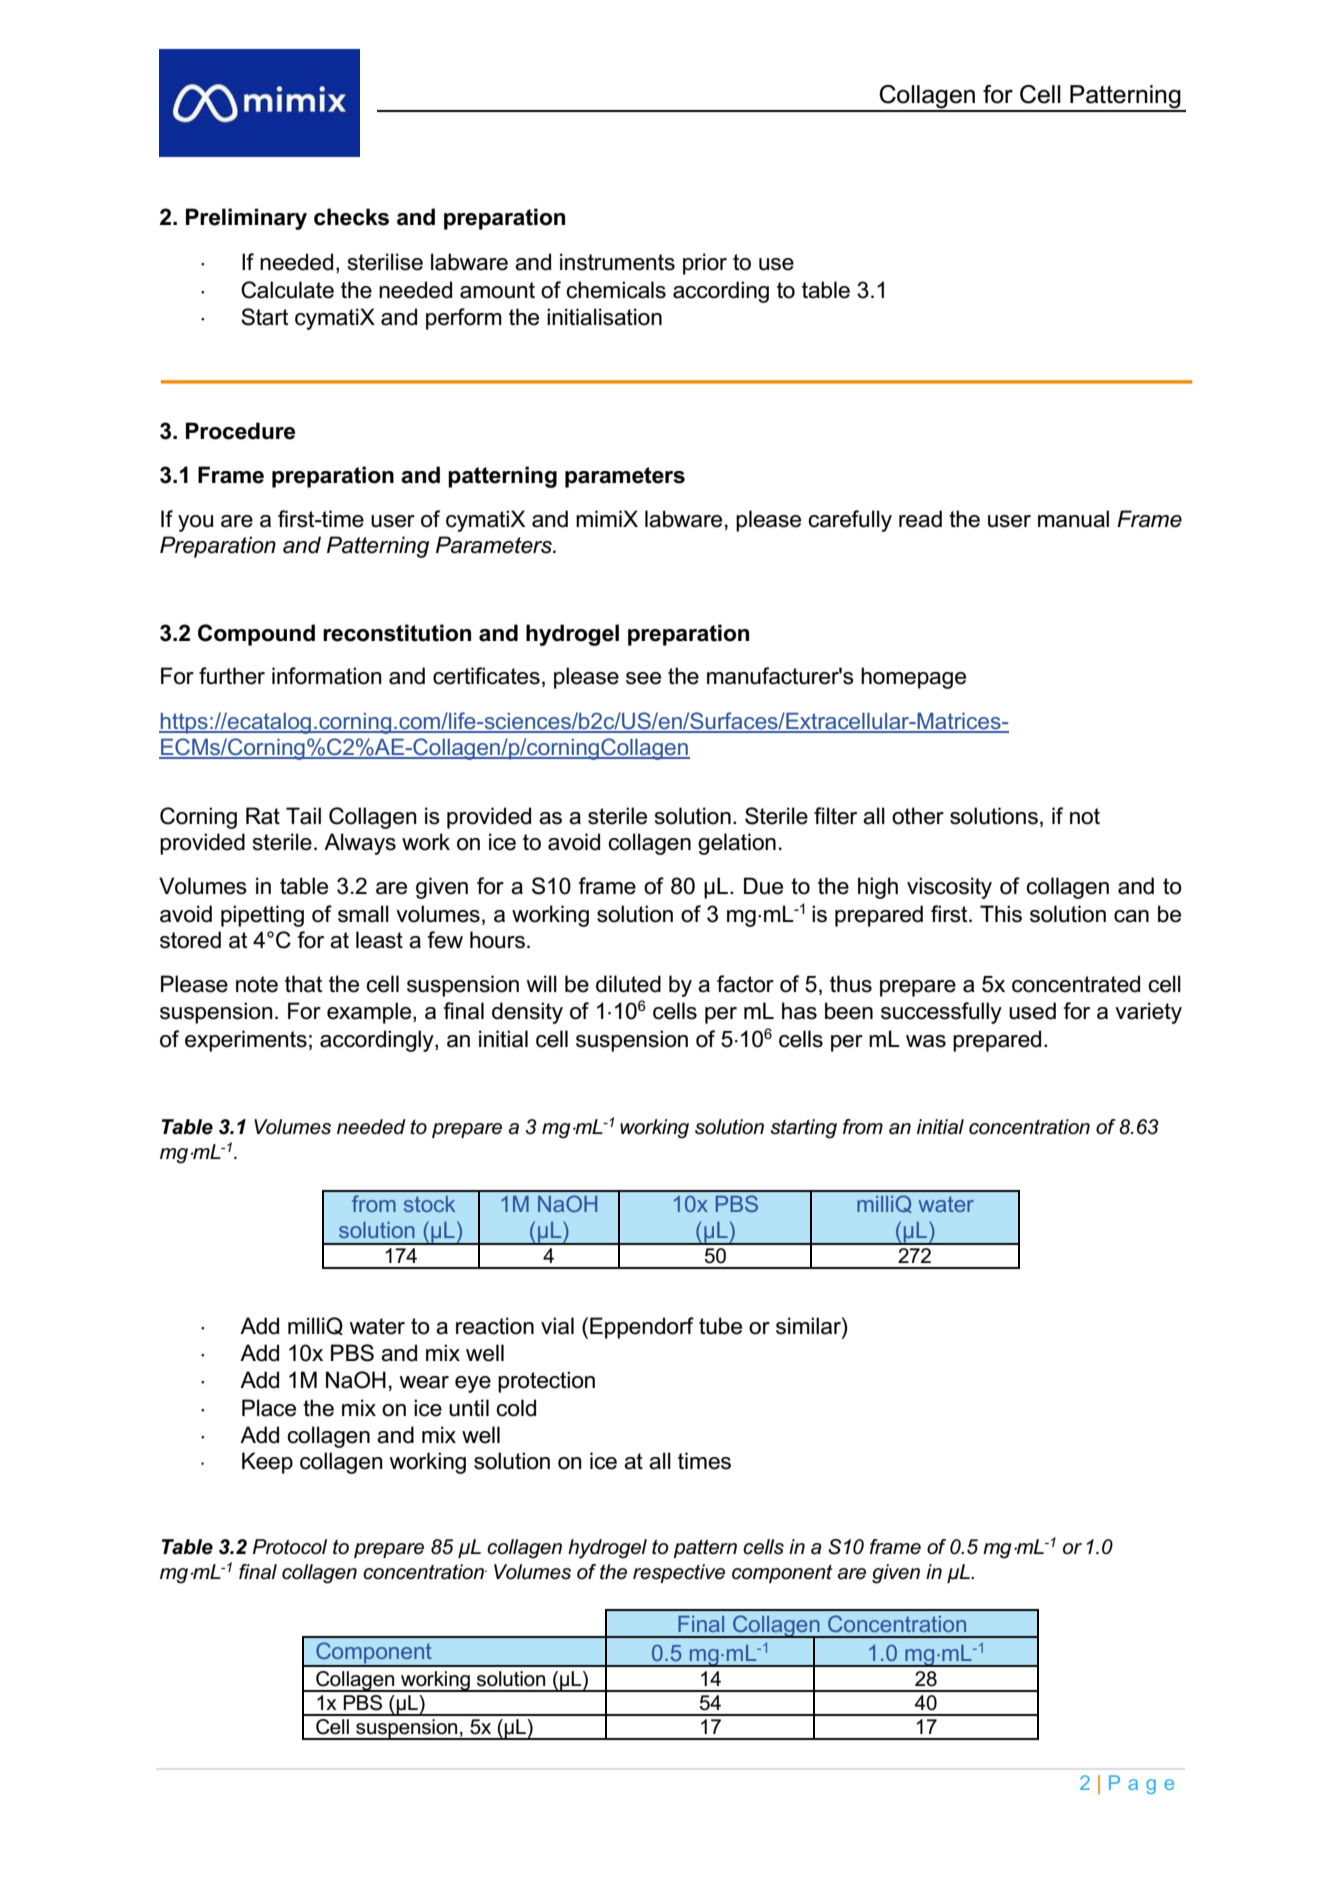 This page has width=1341, height=1898. I want to click on prior, so click(705, 264).
